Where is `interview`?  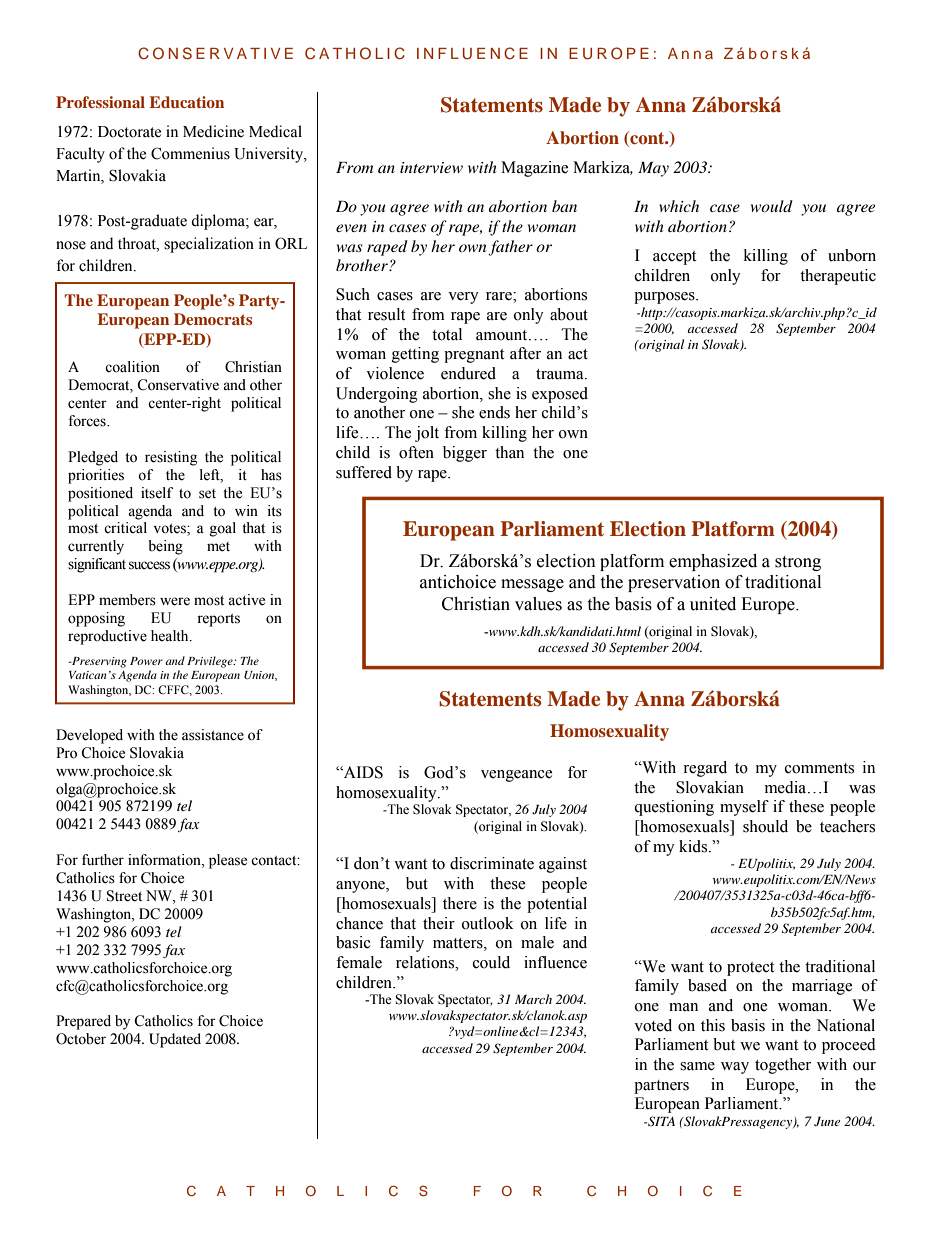 interview is located at coordinates (431, 167).
